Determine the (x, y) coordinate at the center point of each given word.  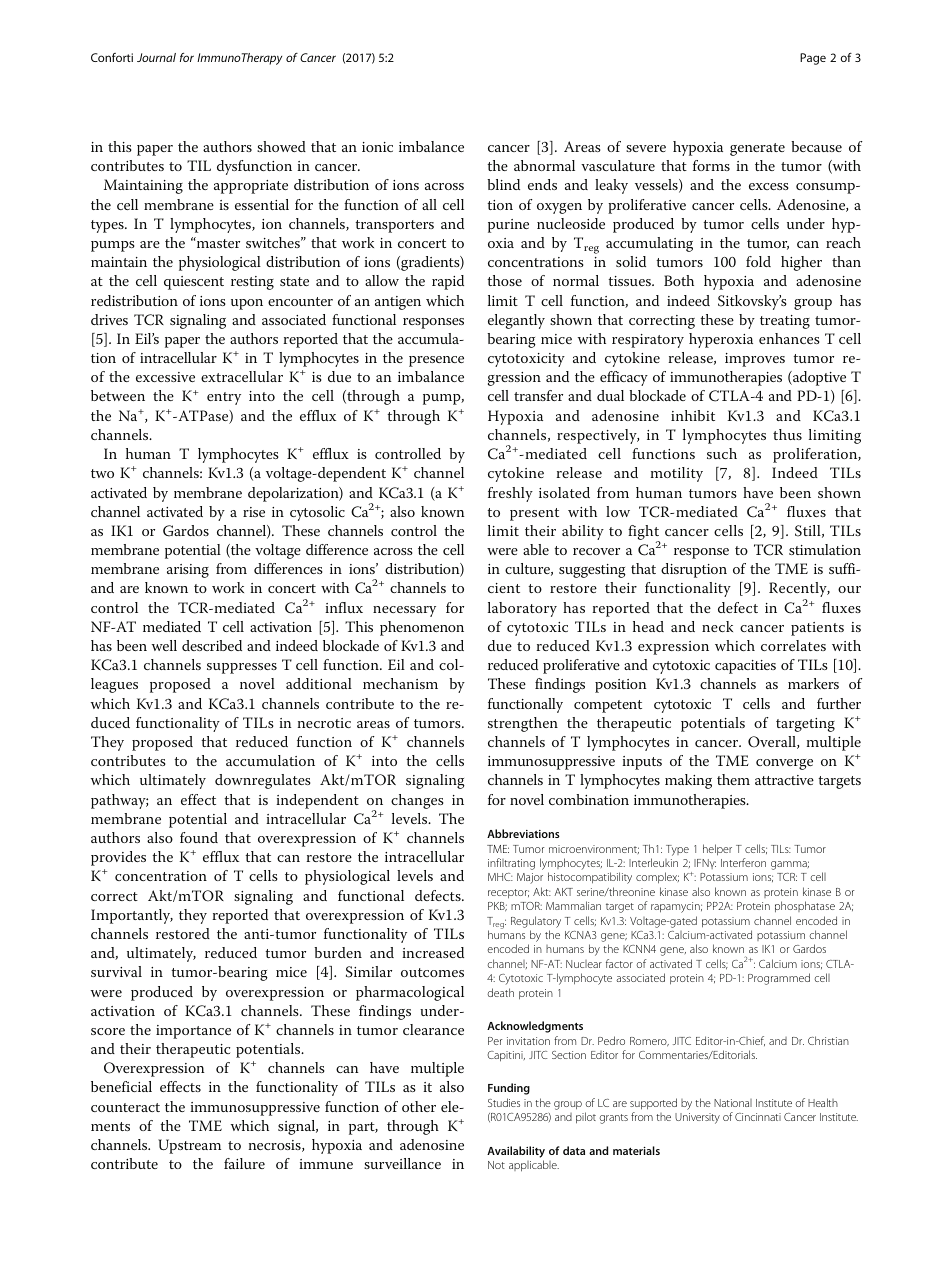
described (212, 645)
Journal (156, 57)
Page (813, 59)
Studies (504, 1102)
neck (717, 626)
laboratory (522, 609)
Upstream (189, 1146)
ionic (377, 147)
